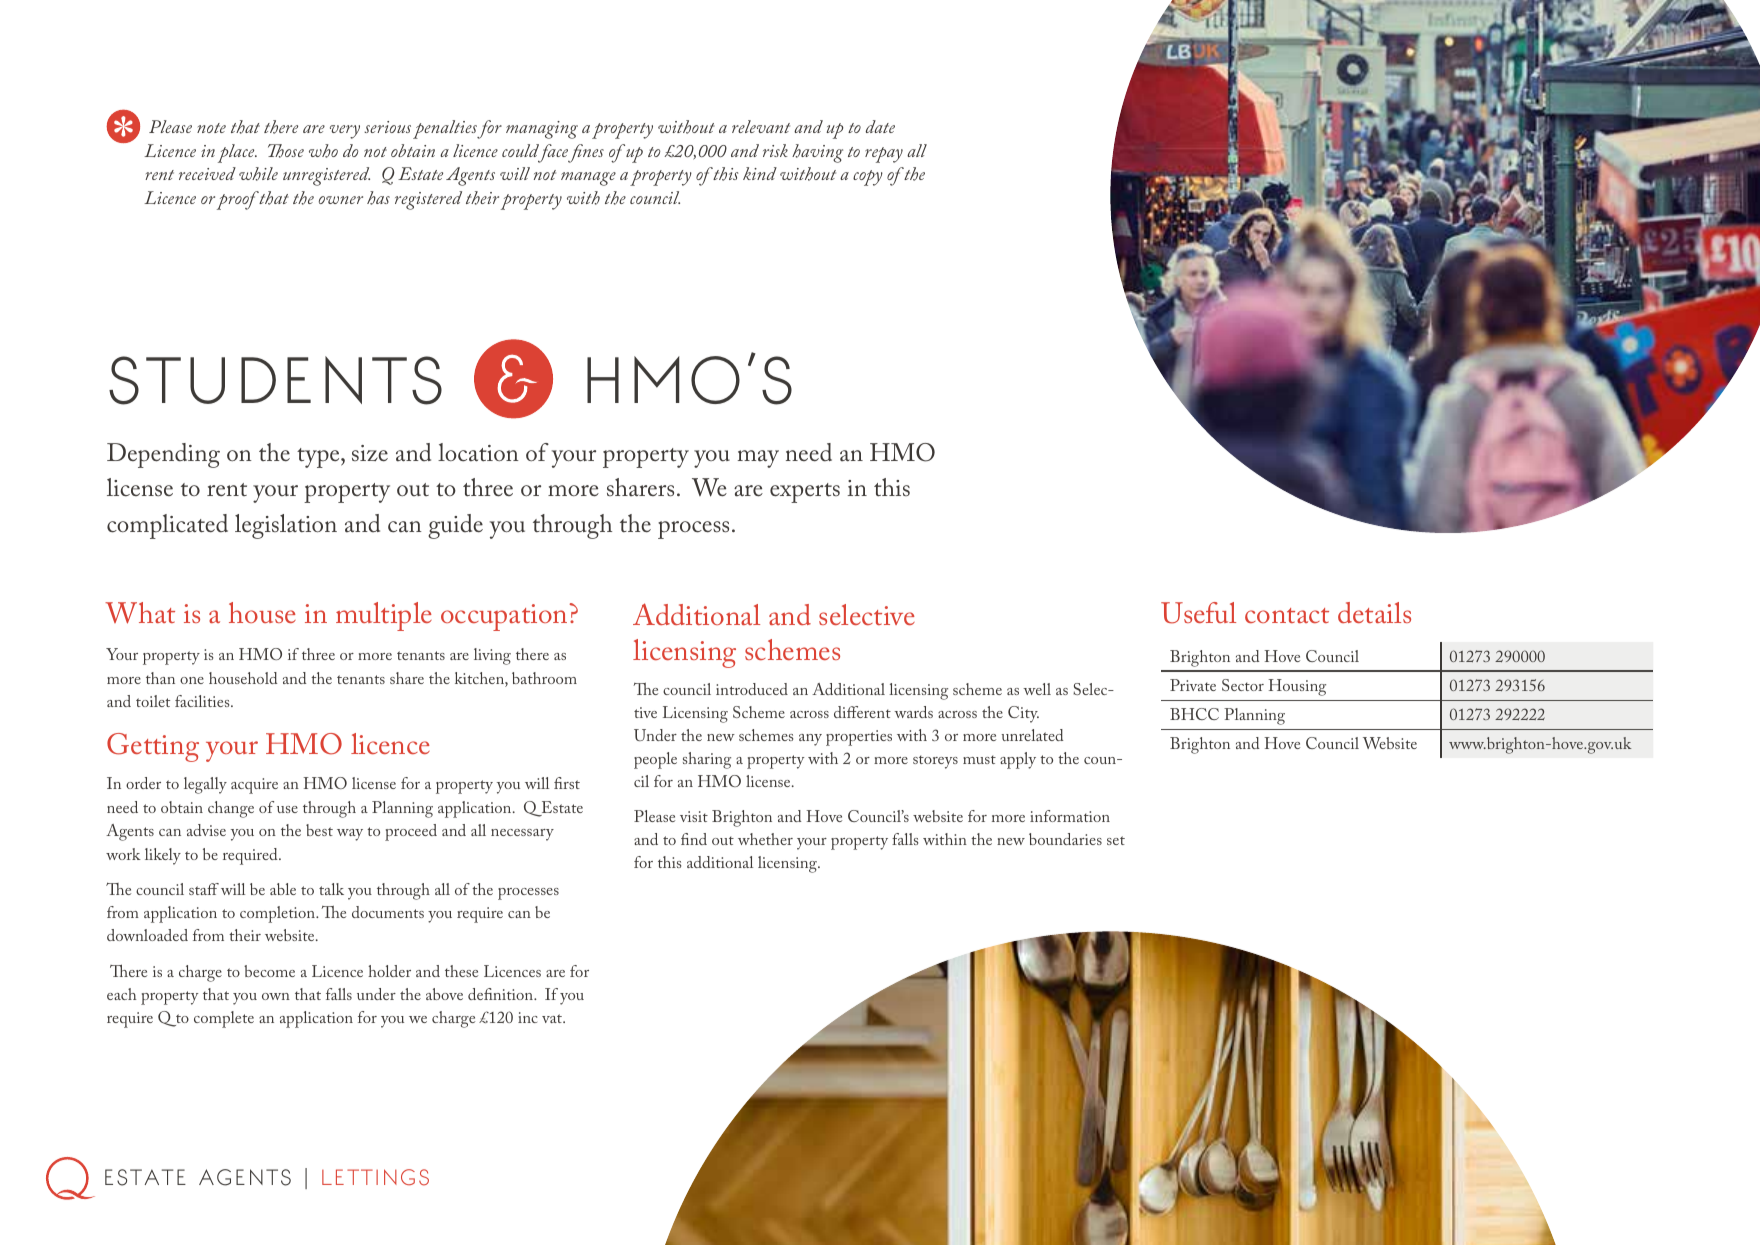 Image resolution: width=1760 pixels, height=1245 pixels. What do you see at coordinates (203, 701) in the image?
I see `facilities` at bounding box center [203, 701].
